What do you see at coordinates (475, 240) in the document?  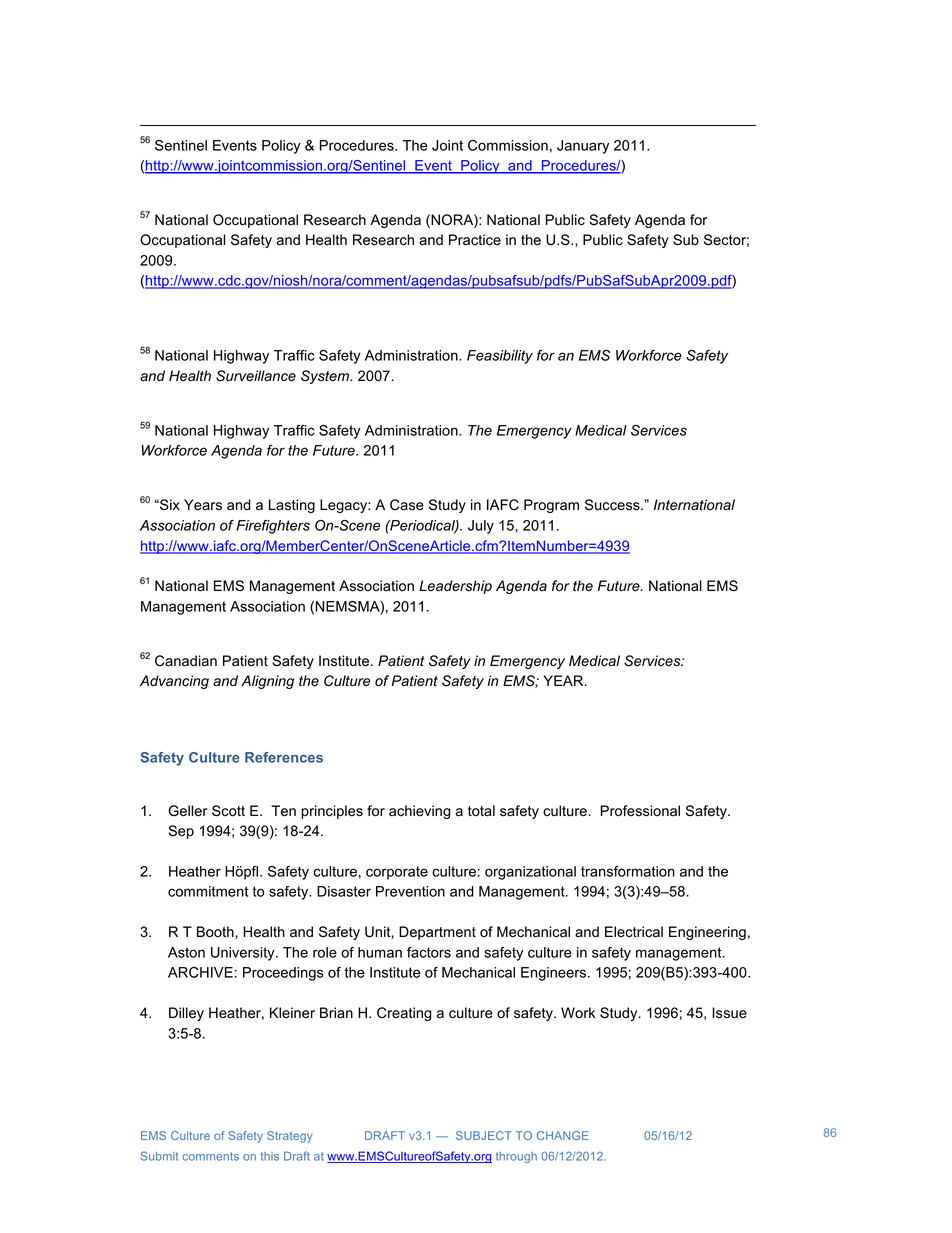 I see `Practice` at bounding box center [475, 240].
